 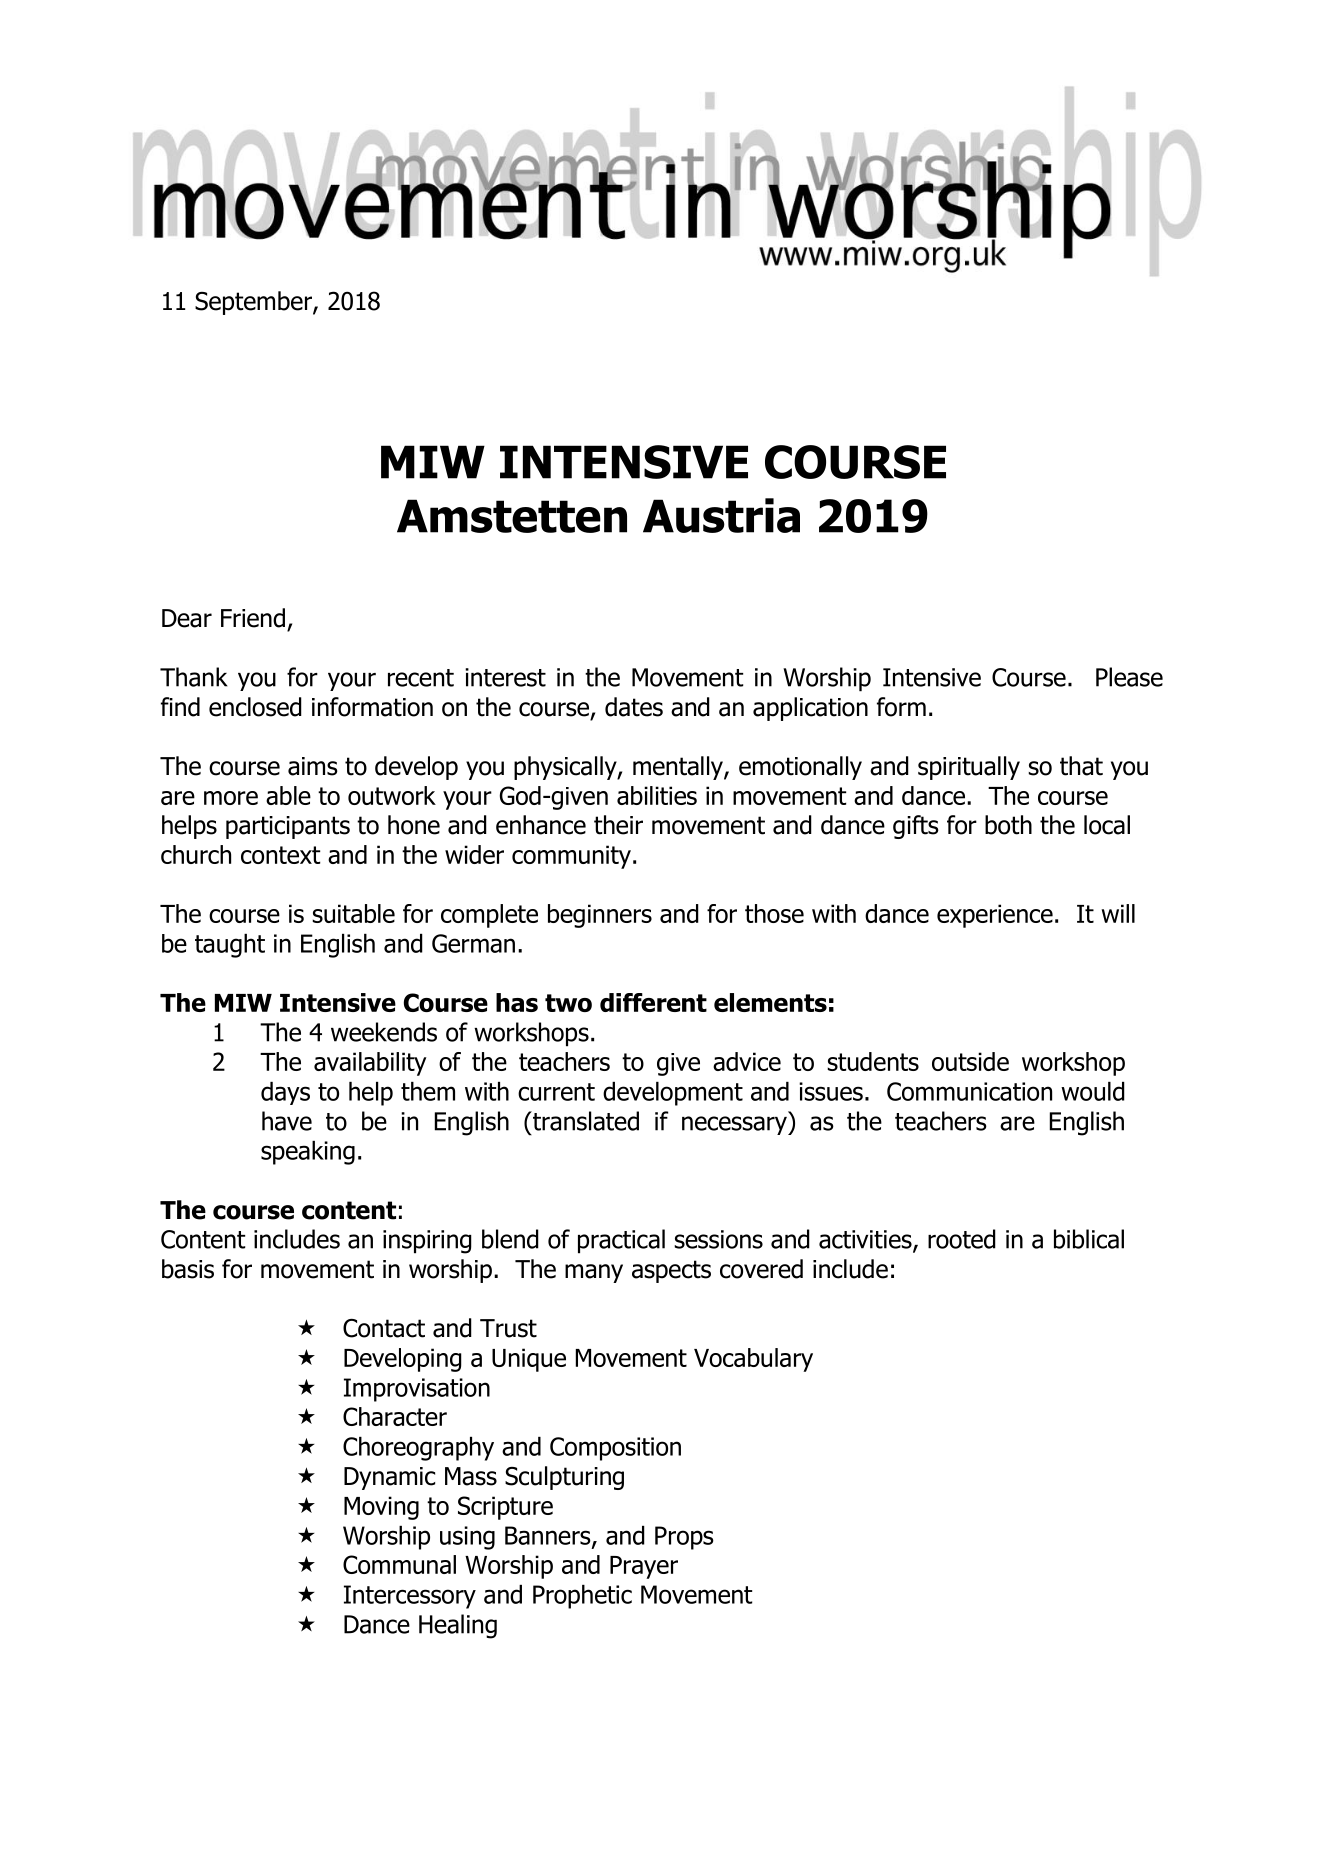 I want to click on different, so click(x=653, y=1002).
